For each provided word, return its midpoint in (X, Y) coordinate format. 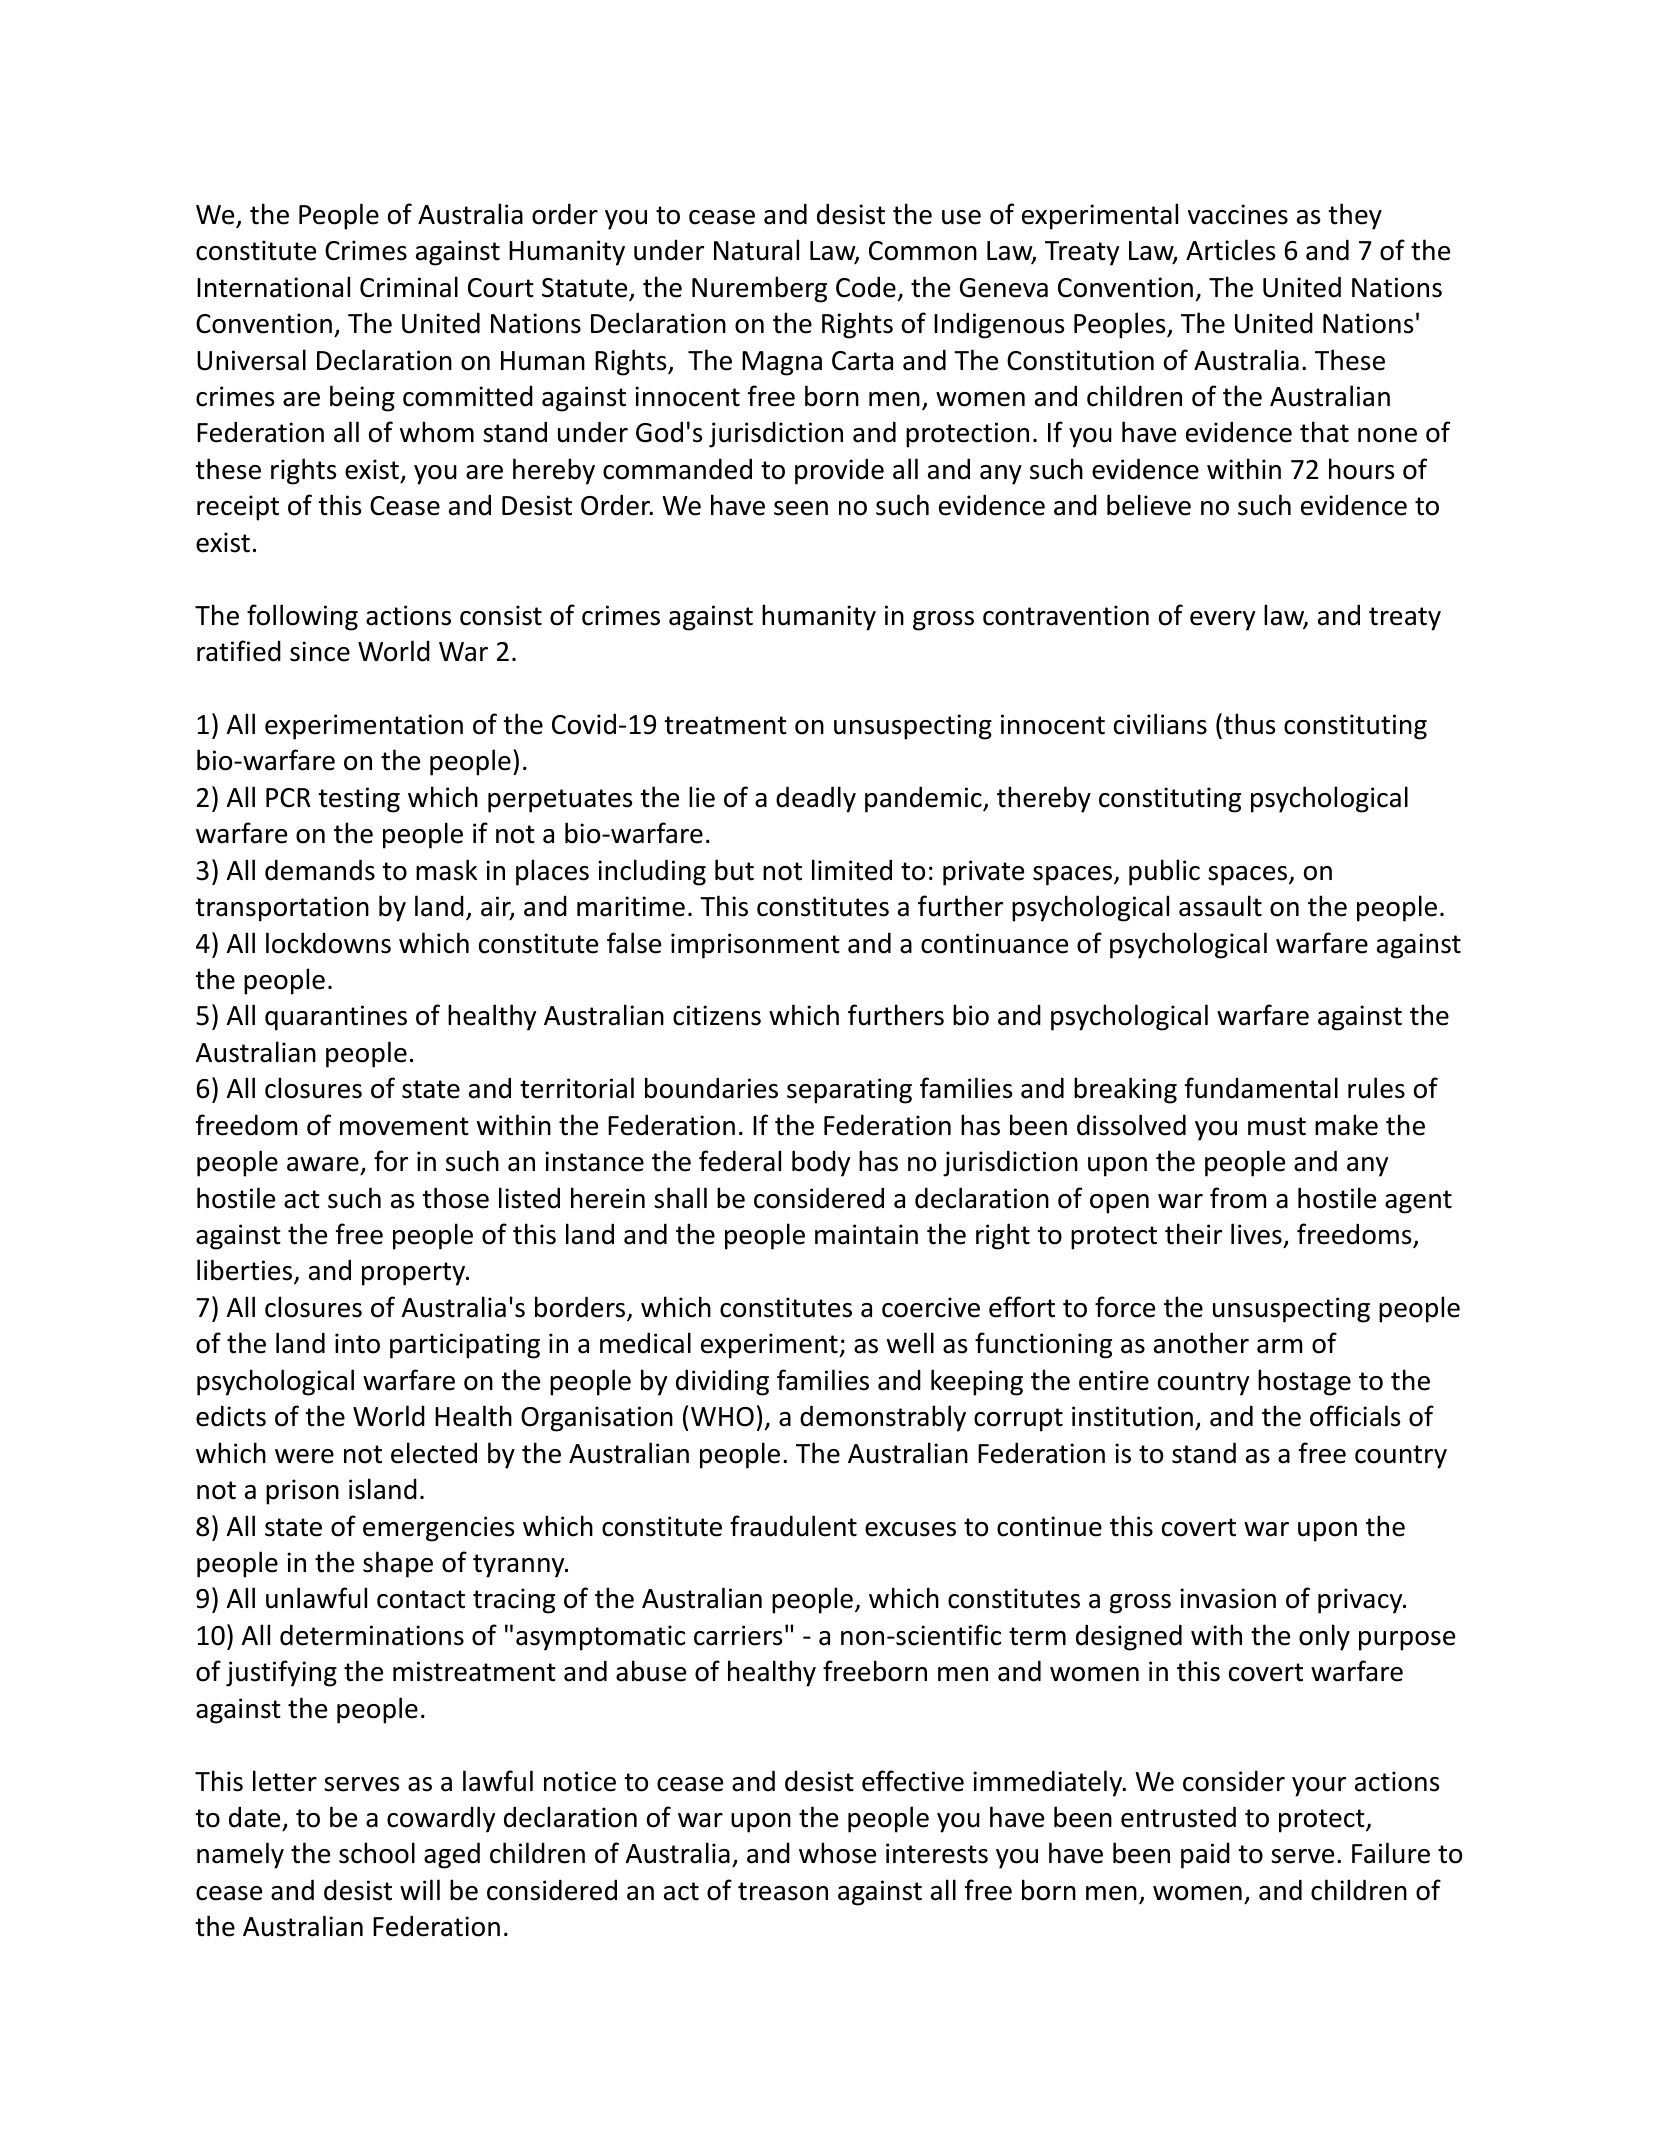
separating (849, 1091)
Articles (1230, 250)
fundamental (1261, 1088)
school (377, 1853)
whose (837, 1853)
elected (434, 1453)
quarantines (336, 1018)
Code (866, 287)
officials (1355, 1416)
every (1222, 621)
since (320, 651)
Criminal (409, 287)
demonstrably (883, 1418)
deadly (816, 799)
